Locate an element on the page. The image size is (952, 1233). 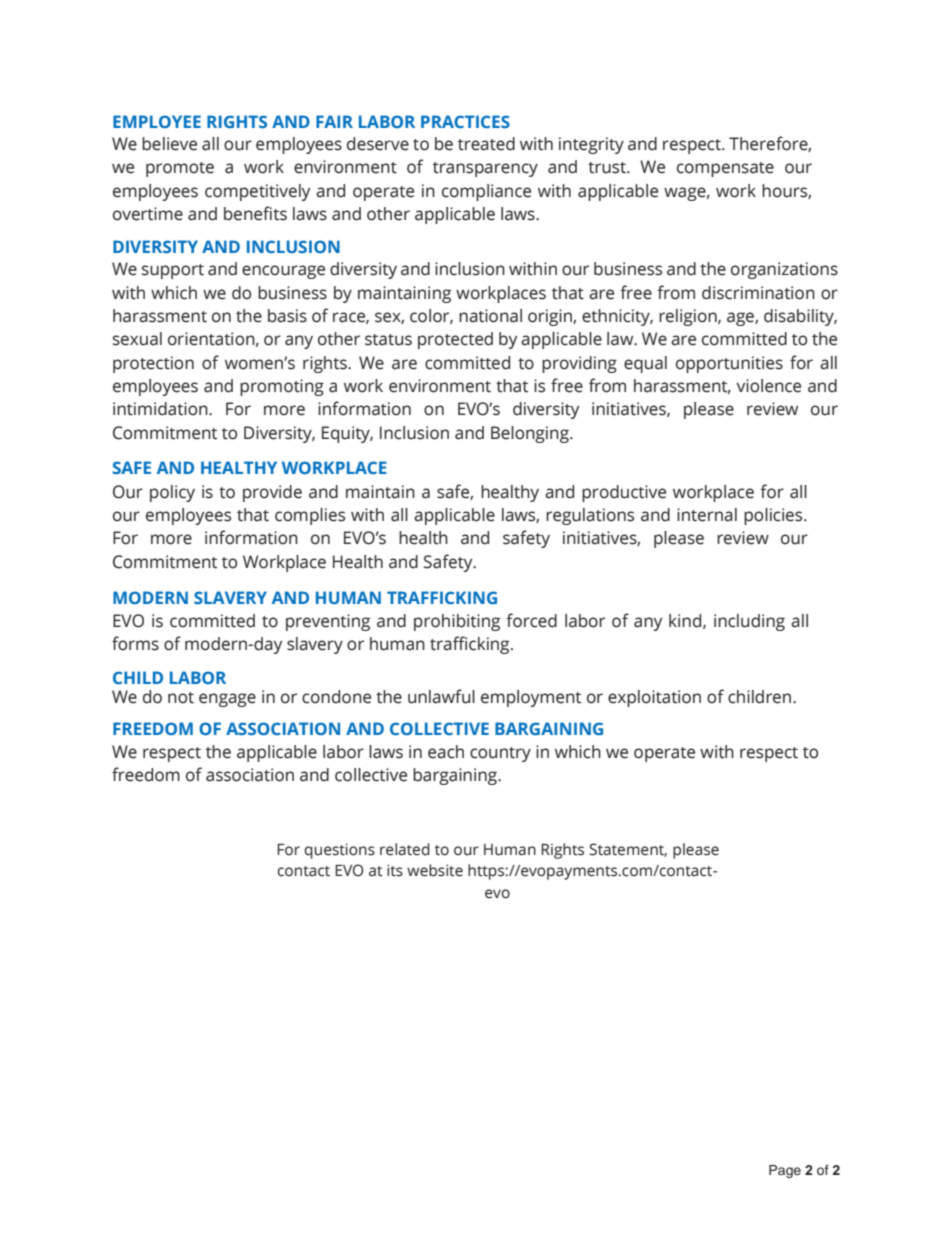
opportunities is located at coordinates (729, 364).
